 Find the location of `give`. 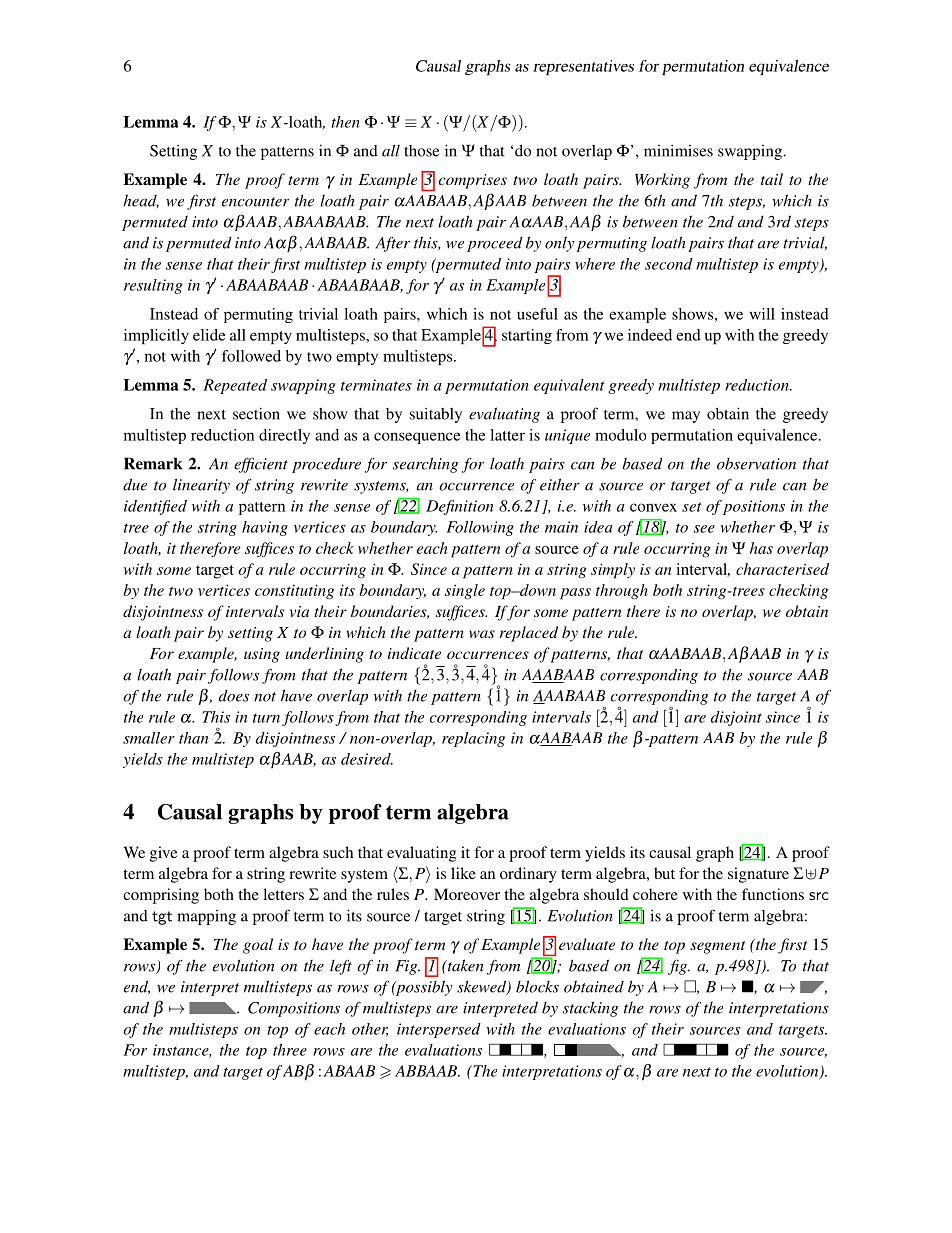

give is located at coordinates (163, 854).
